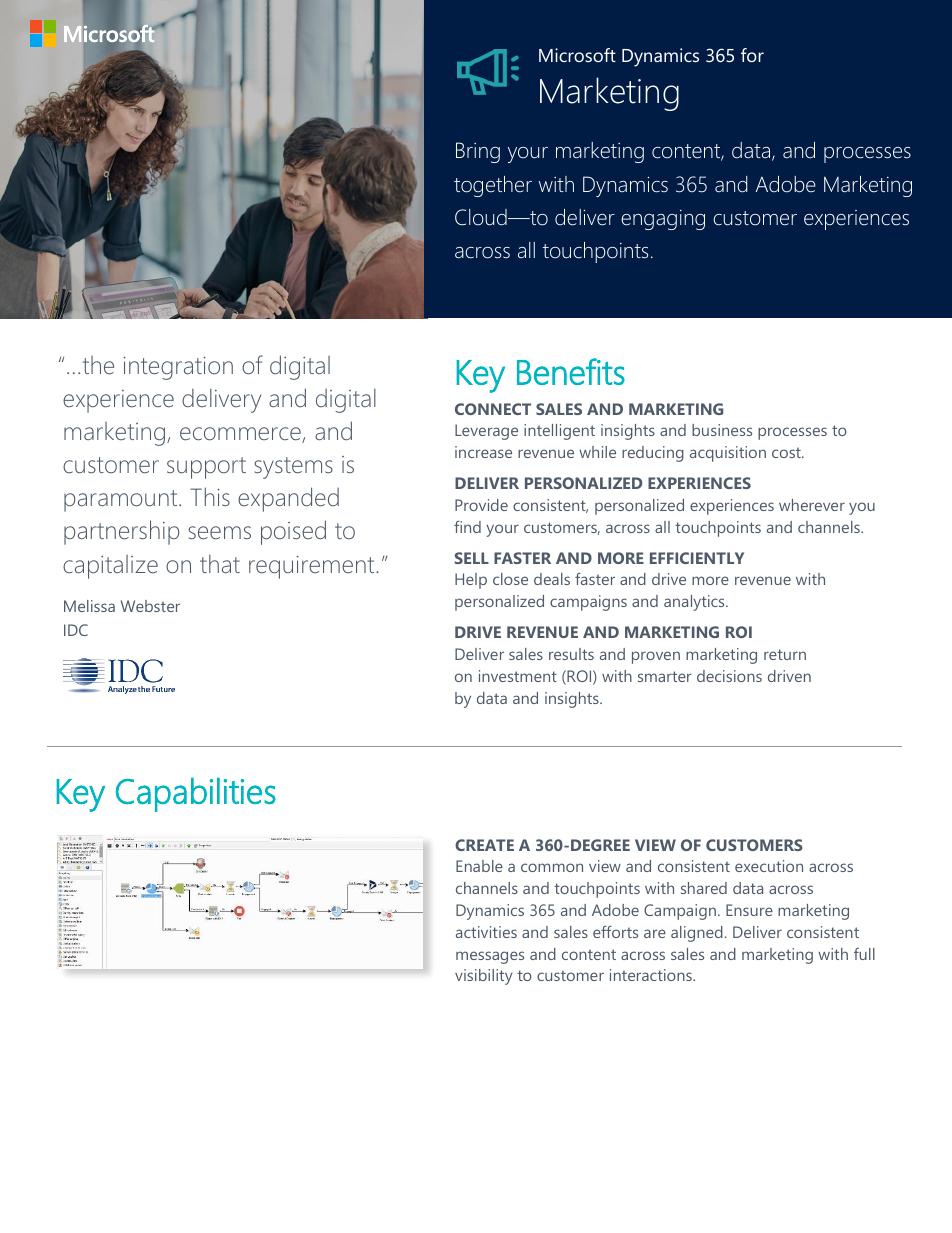  What do you see at coordinates (493, 409) in the page?
I see `CONNECT` at bounding box center [493, 409].
